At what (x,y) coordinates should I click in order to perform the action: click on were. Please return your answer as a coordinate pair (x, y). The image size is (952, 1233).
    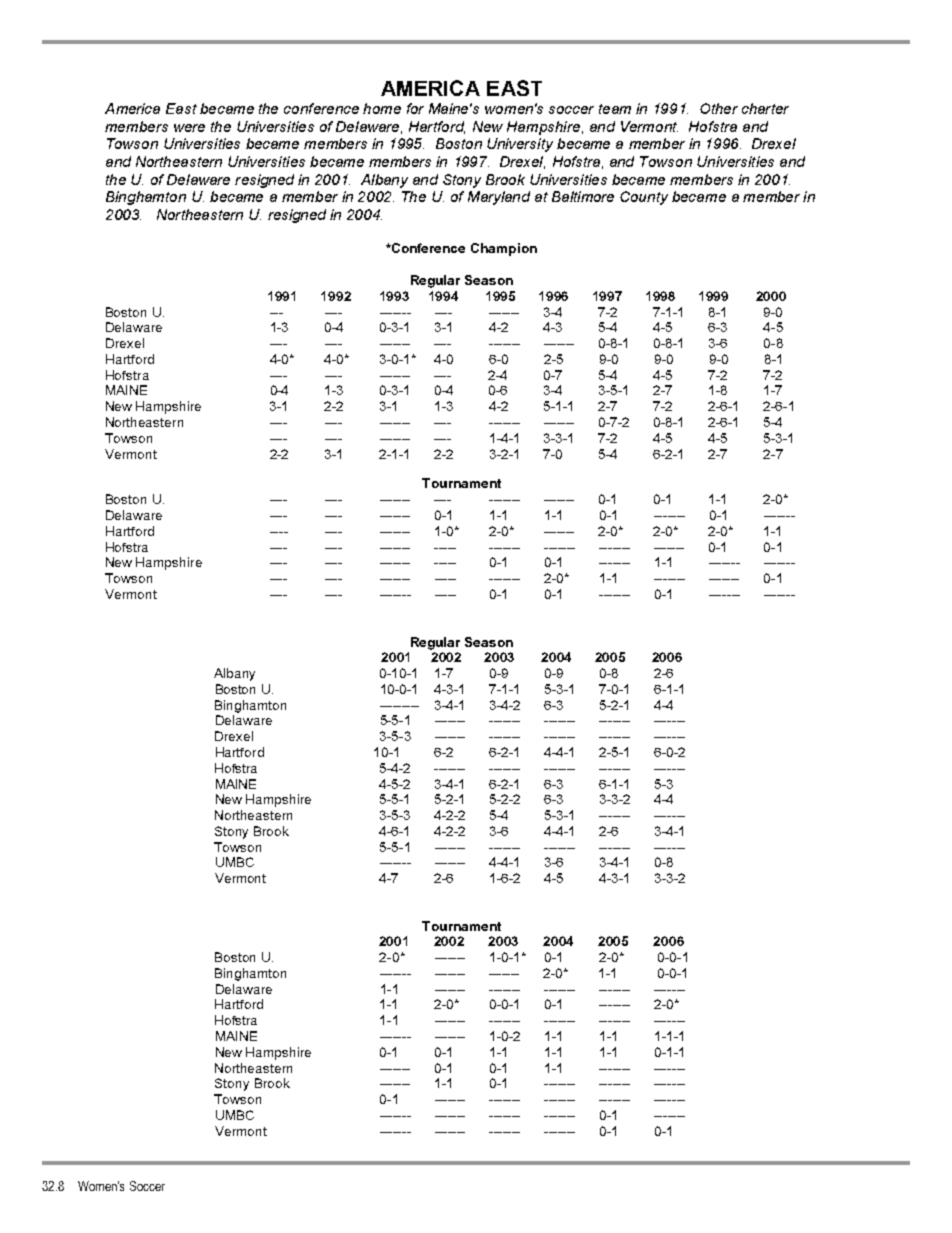
    Looking at the image, I should click on (189, 128).
